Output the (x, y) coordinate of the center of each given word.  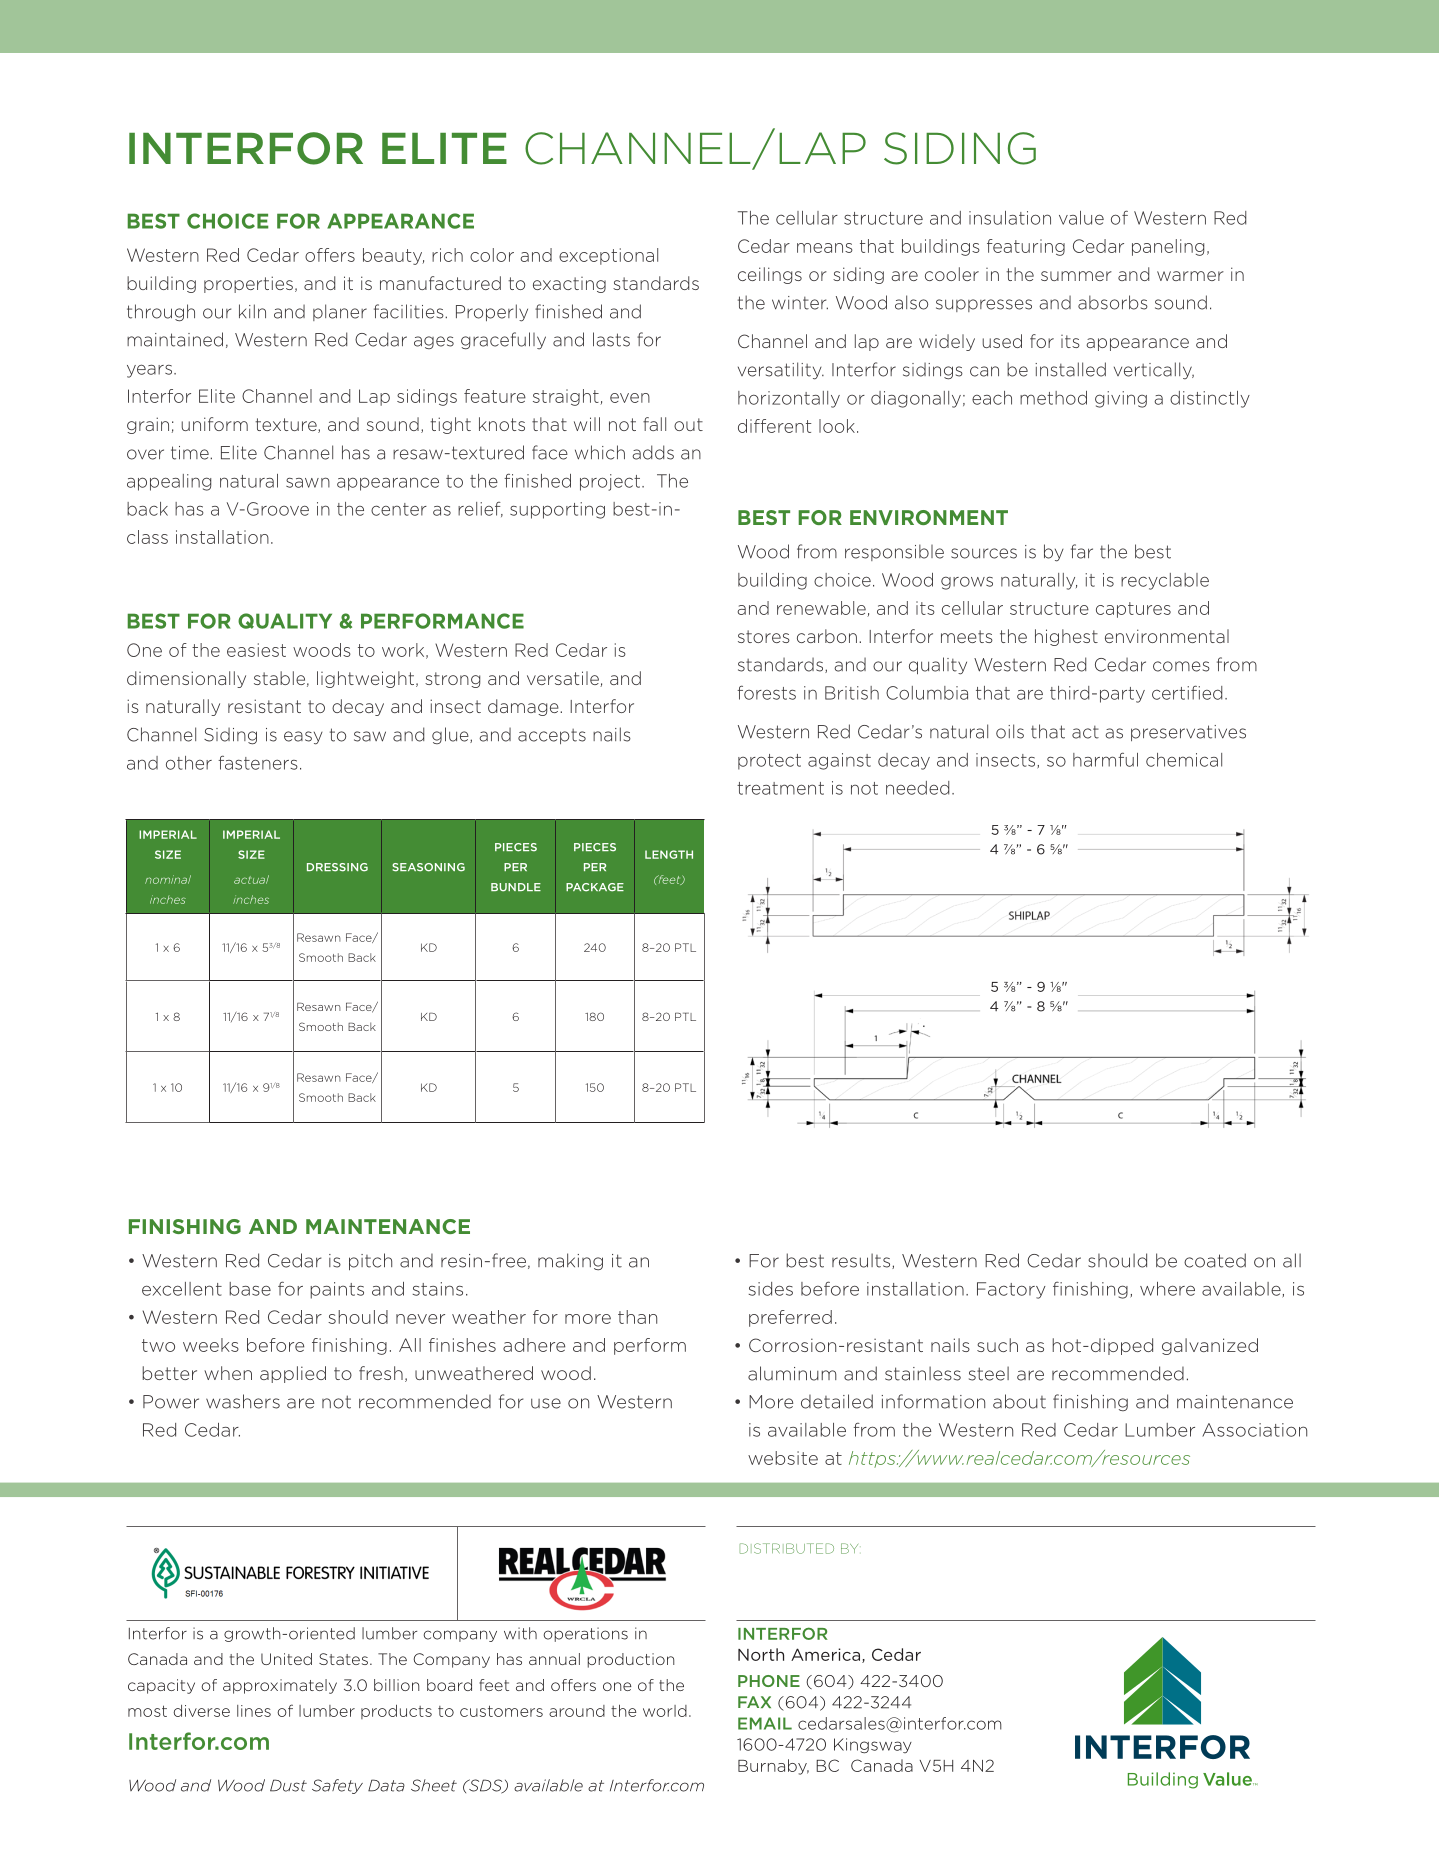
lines (254, 1711)
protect (769, 762)
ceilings (770, 275)
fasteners (258, 762)
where (1167, 1289)
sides (771, 1289)
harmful (1105, 759)
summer (1076, 276)
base (250, 1289)
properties (248, 284)
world (665, 1711)
